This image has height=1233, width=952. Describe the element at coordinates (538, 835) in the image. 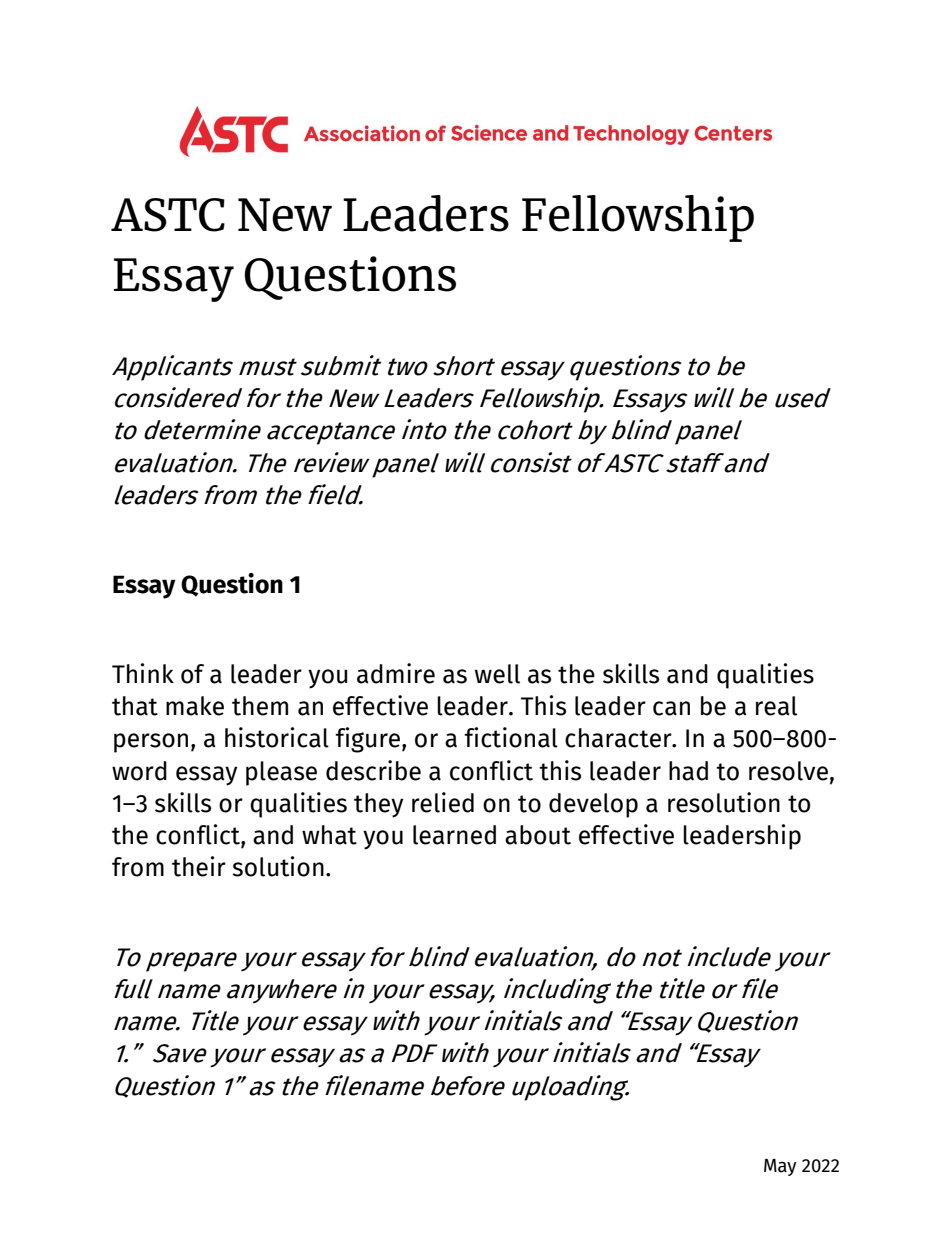

I see `about` at that location.
